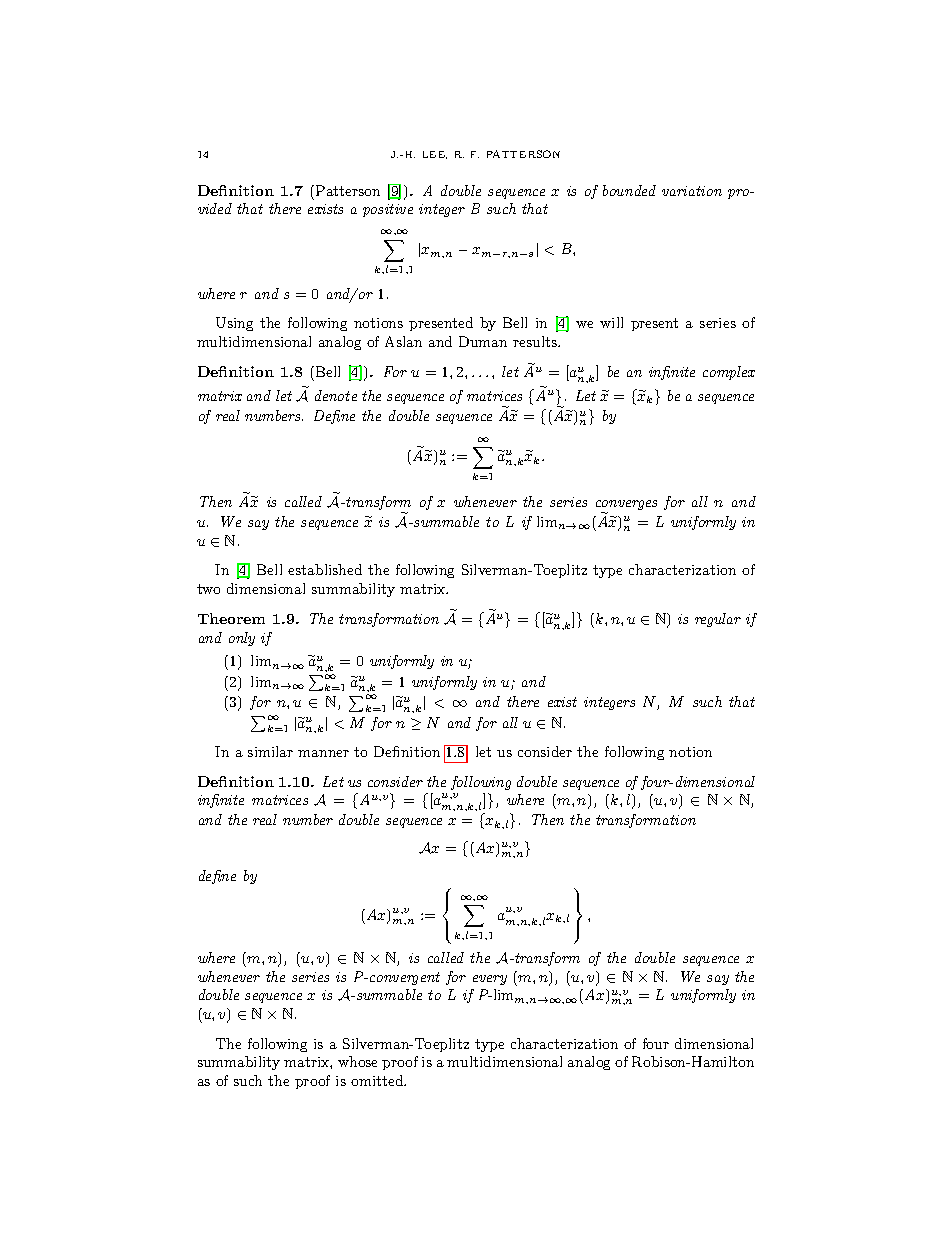 The image size is (952, 1233). What do you see at coordinates (325, 569) in the screenshot?
I see `established` at bounding box center [325, 569].
